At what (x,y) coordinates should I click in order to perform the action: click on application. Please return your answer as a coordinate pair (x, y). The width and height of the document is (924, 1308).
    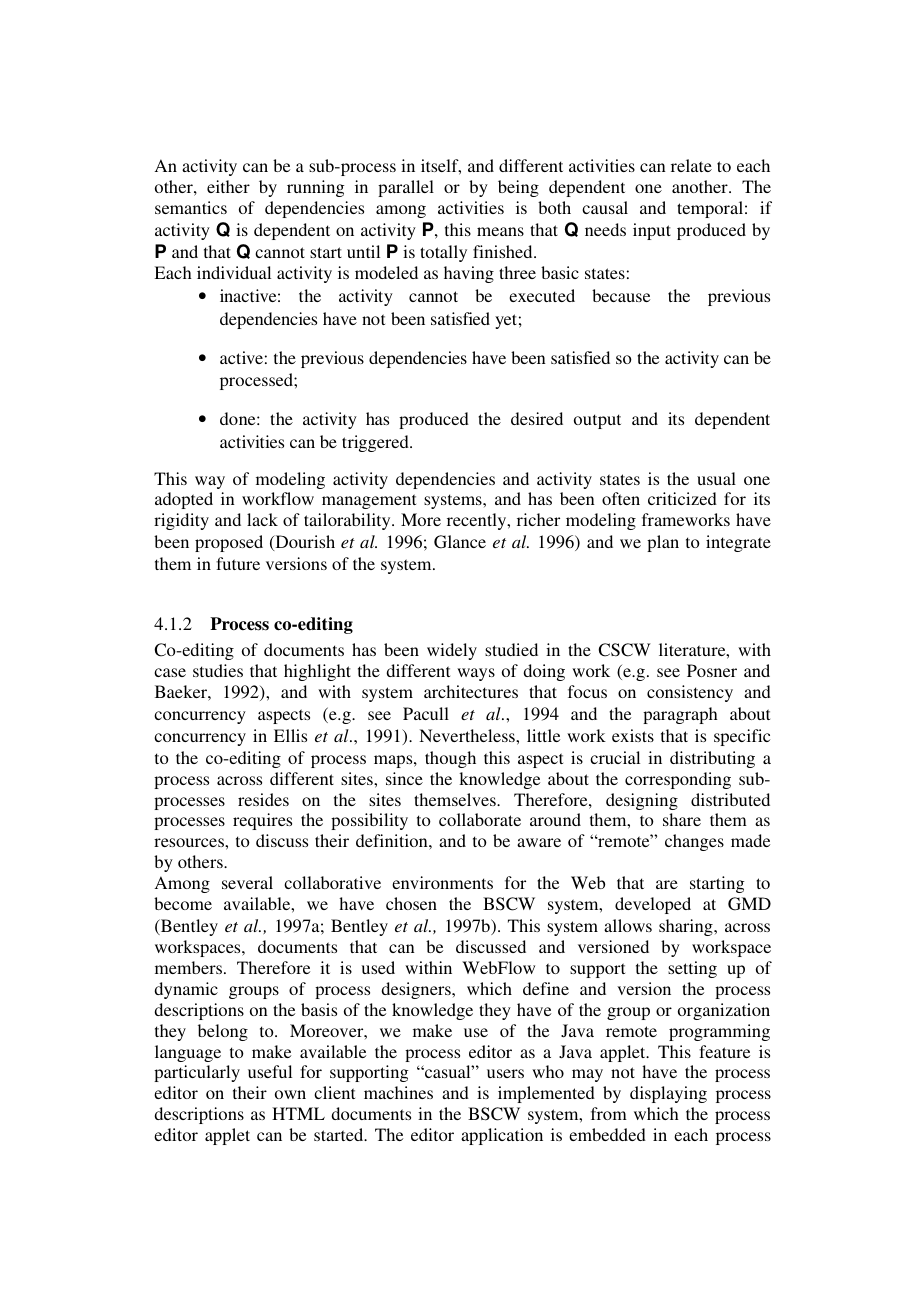
    Looking at the image, I should click on (502, 1136).
